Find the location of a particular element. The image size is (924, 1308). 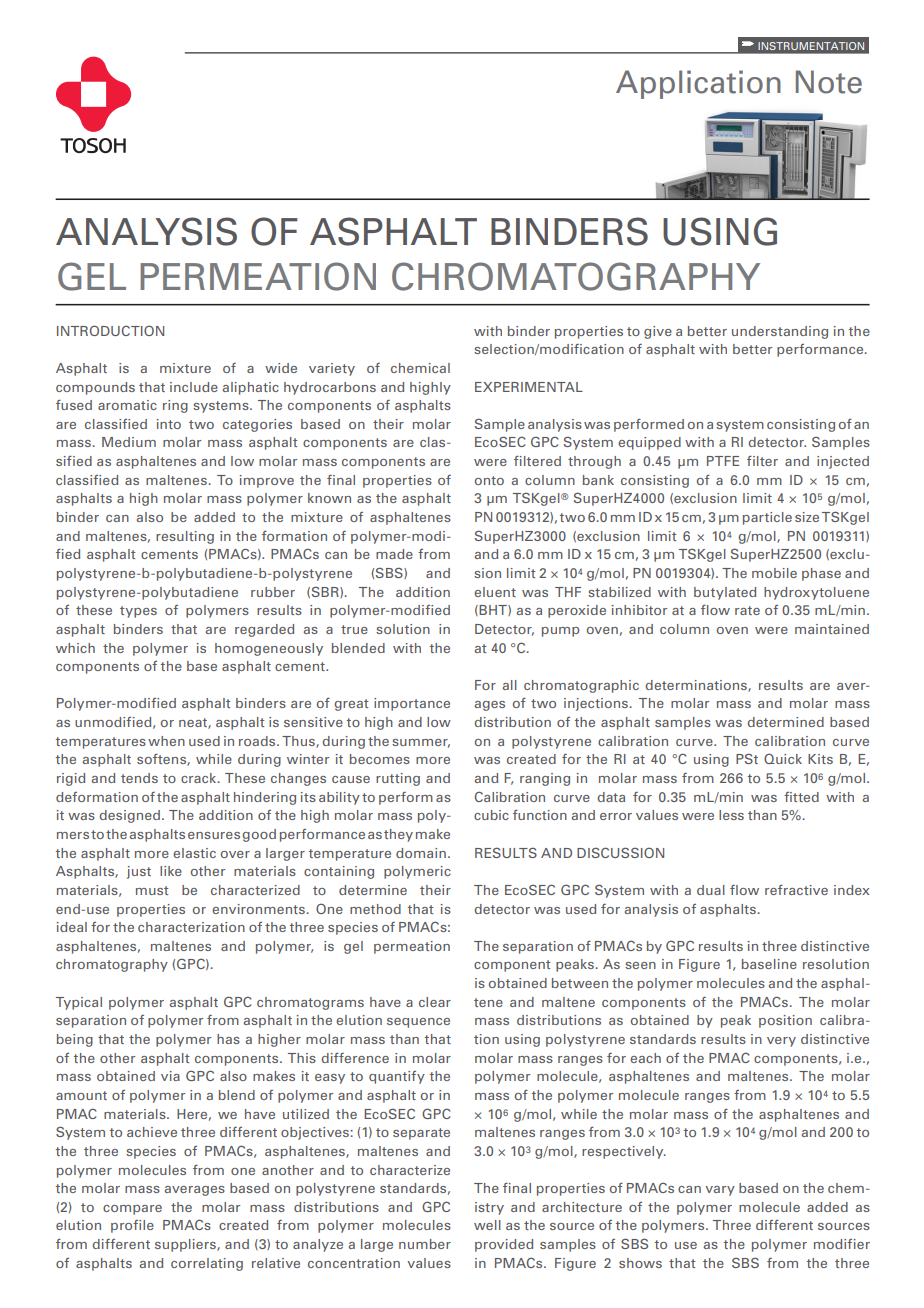

maintained is located at coordinates (832, 629).
